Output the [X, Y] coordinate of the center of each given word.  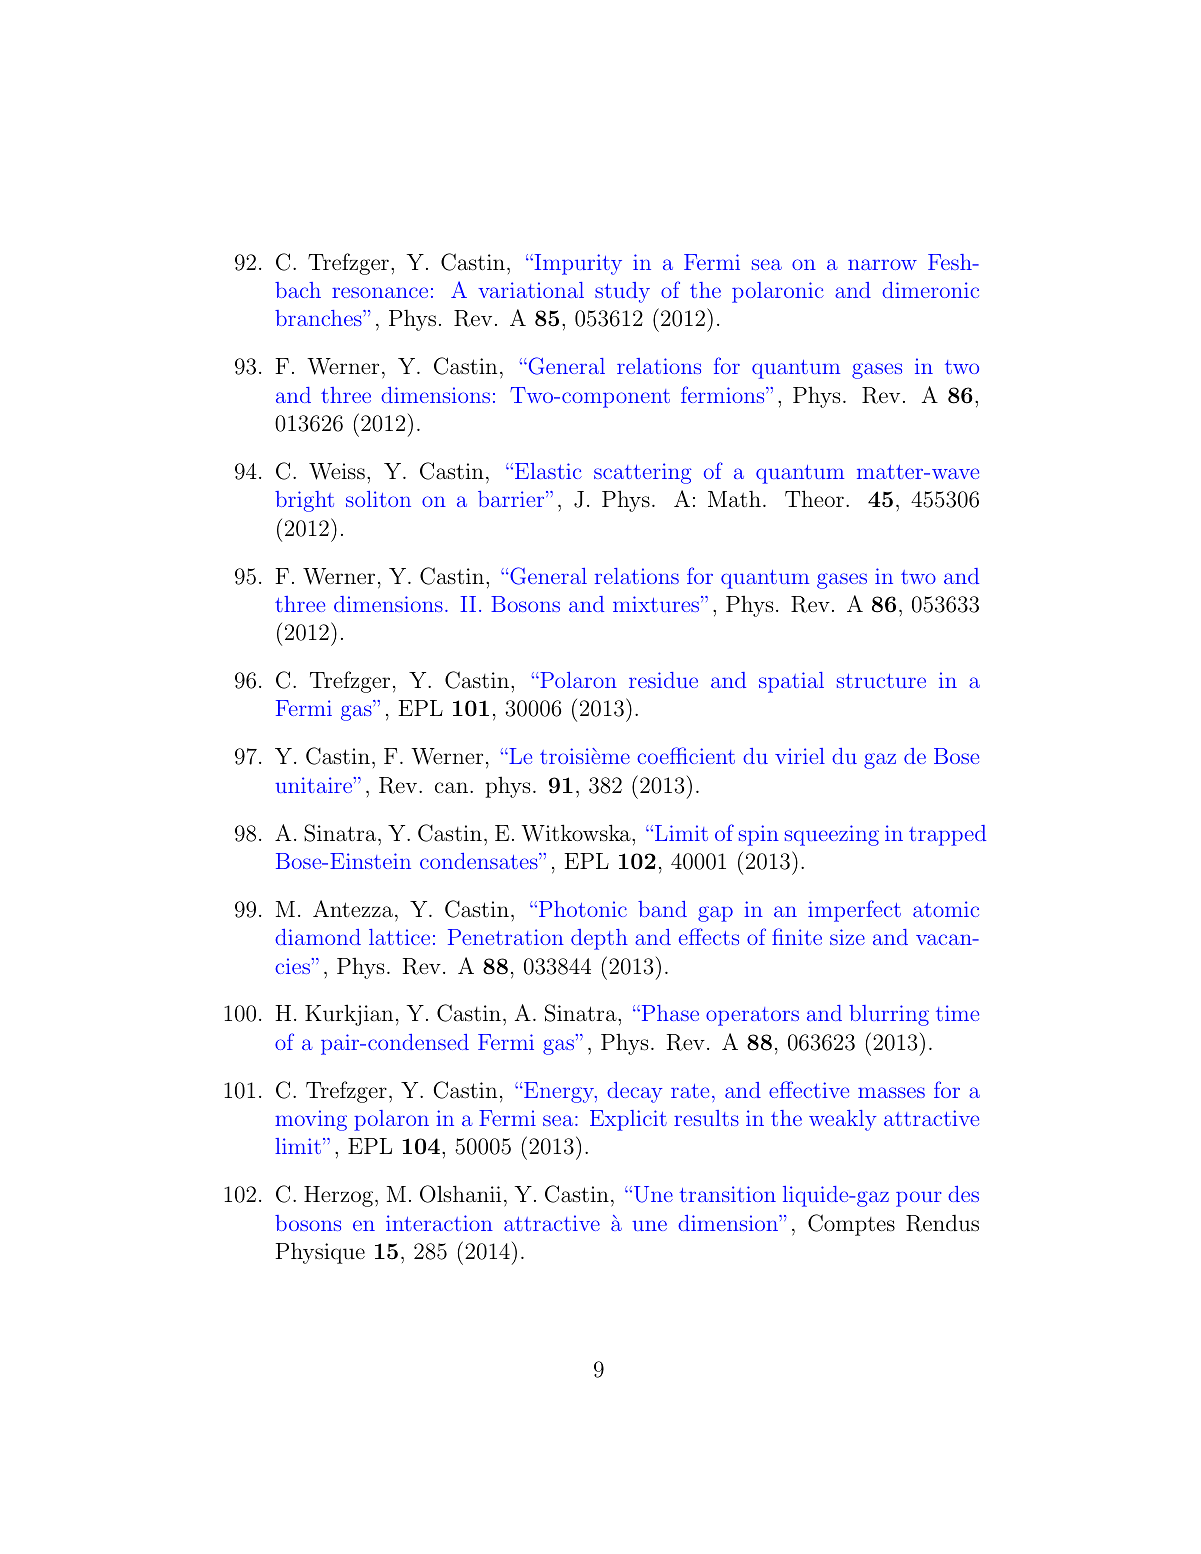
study [622, 292]
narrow [882, 264]
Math [734, 499]
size [847, 937]
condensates [480, 861]
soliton [378, 499]
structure [881, 681]
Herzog [338, 1196]
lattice [399, 937]
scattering [642, 473]
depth [599, 939]
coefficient [686, 755]
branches [319, 318]
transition [727, 1194]
